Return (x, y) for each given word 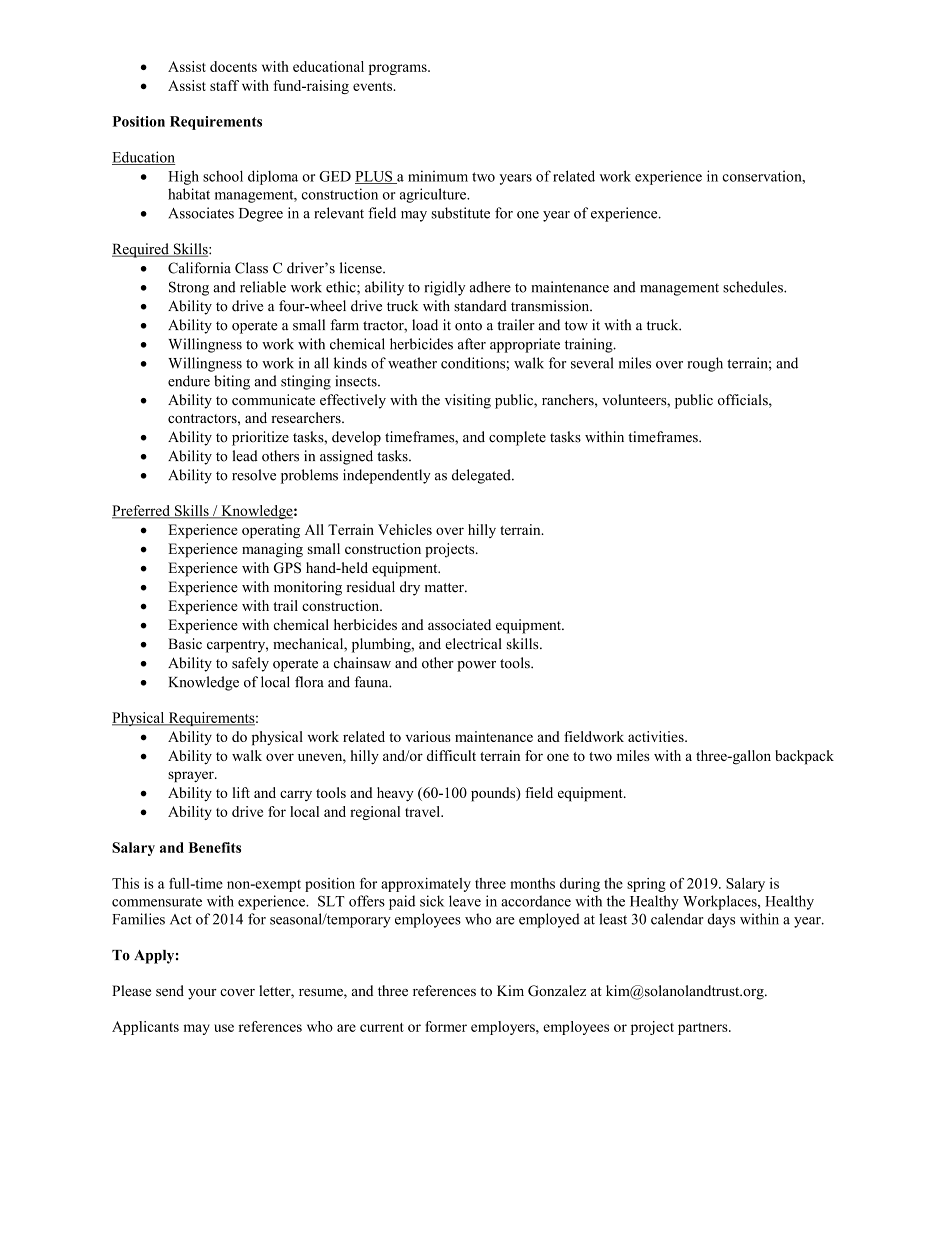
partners (704, 1029)
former (446, 1026)
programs (399, 69)
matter (445, 588)
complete (517, 438)
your (202, 994)
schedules (754, 287)
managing (272, 550)
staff (224, 85)
